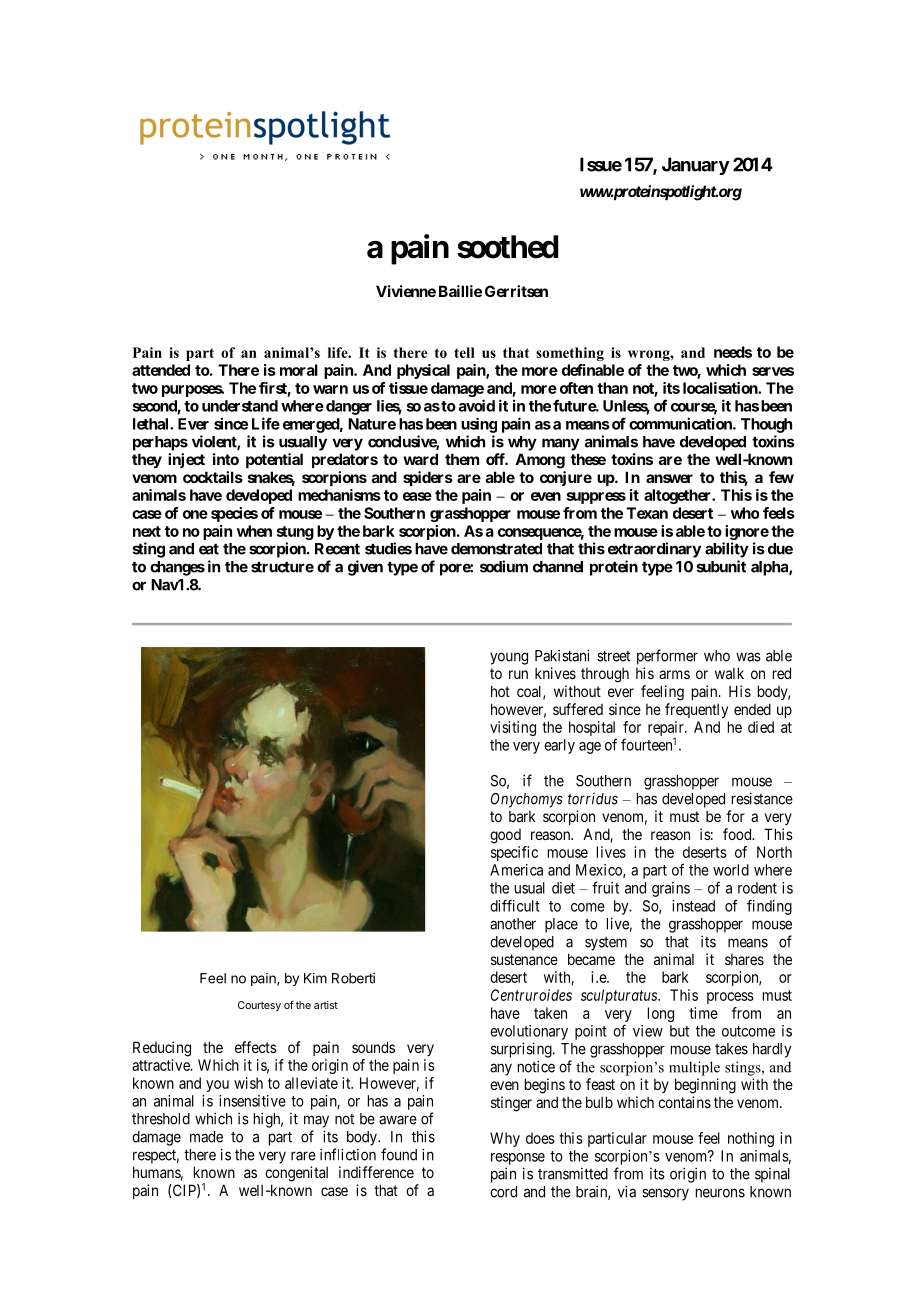  What do you see at coordinates (500, 691) in the page?
I see `hot` at bounding box center [500, 691].
